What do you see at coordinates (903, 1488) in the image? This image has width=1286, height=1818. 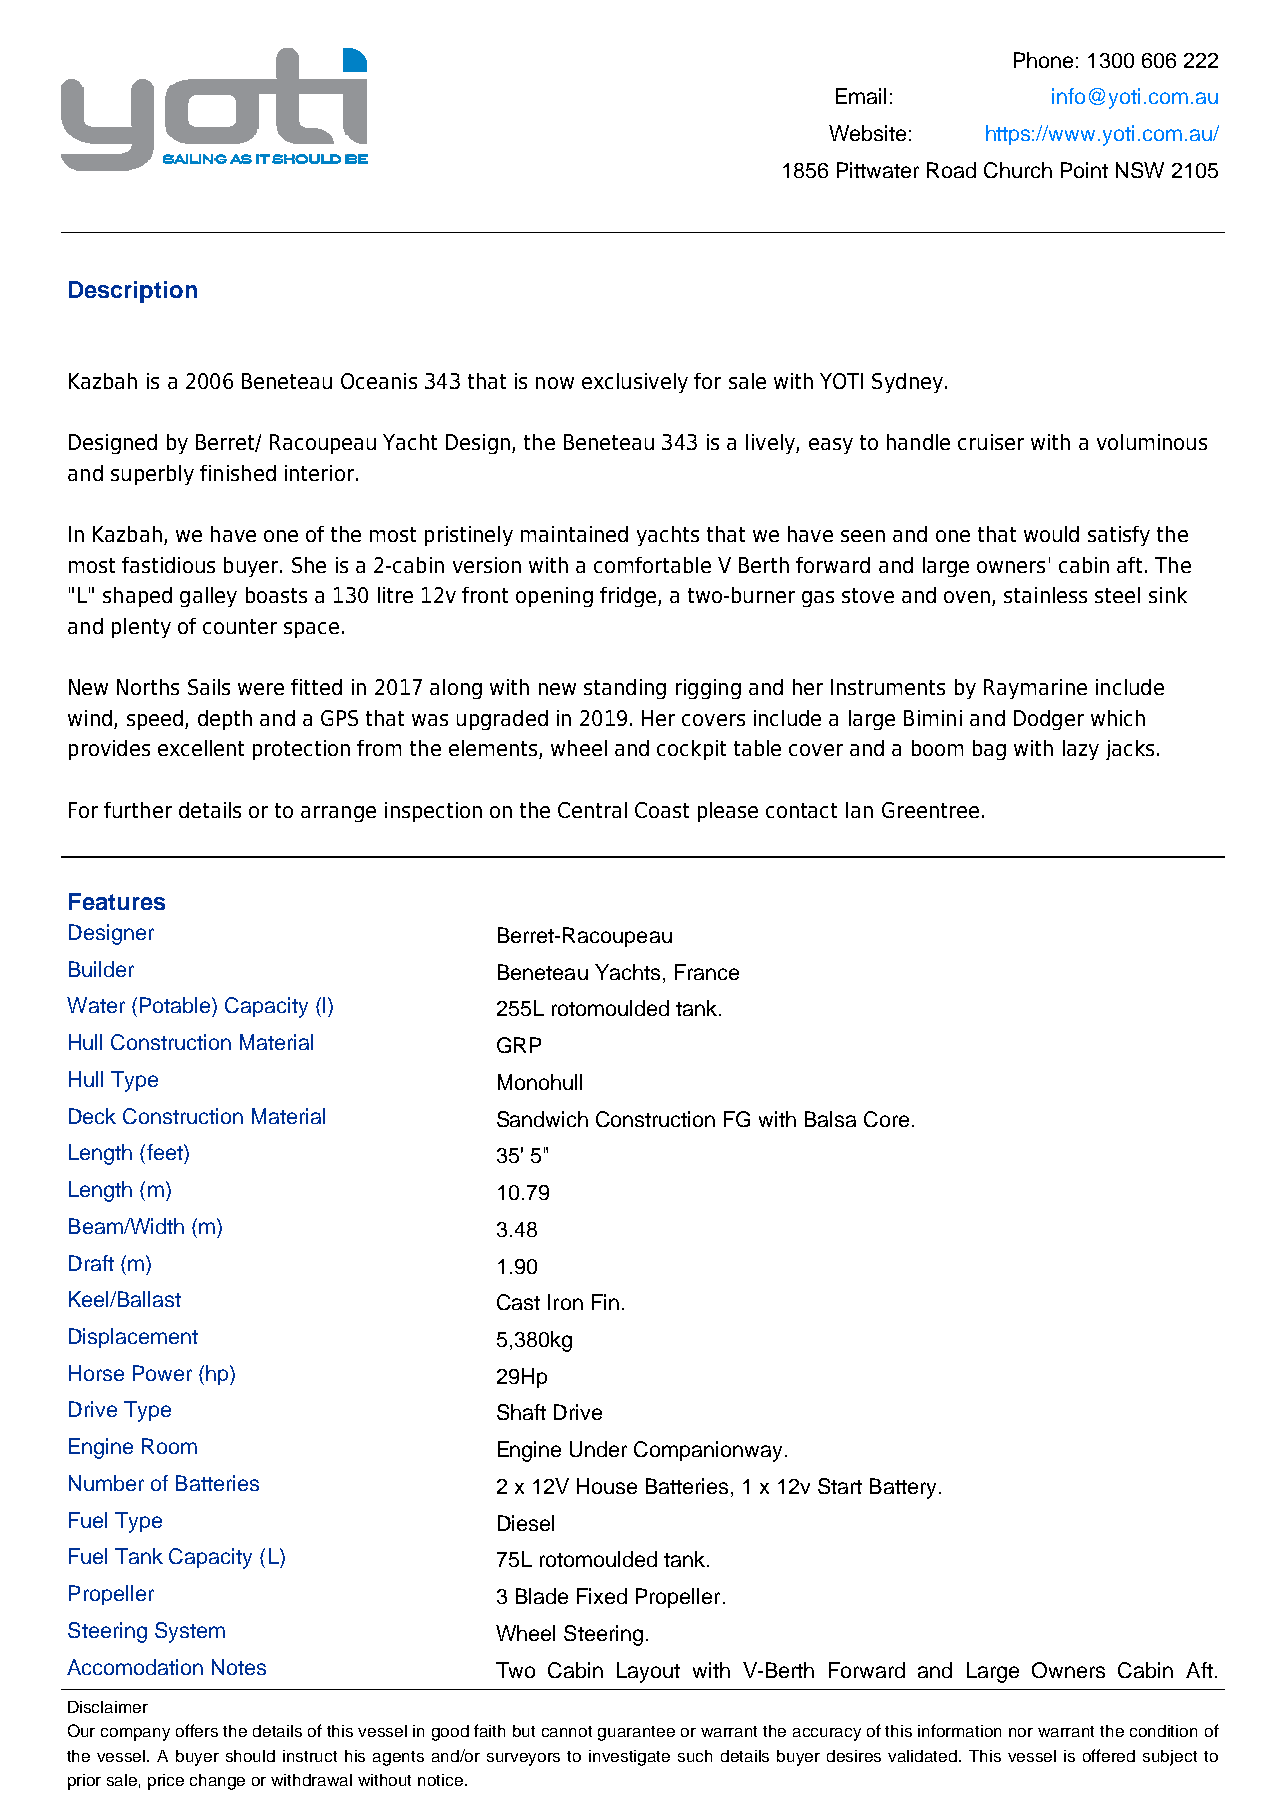 I see `Battery` at bounding box center [903, 1488].
